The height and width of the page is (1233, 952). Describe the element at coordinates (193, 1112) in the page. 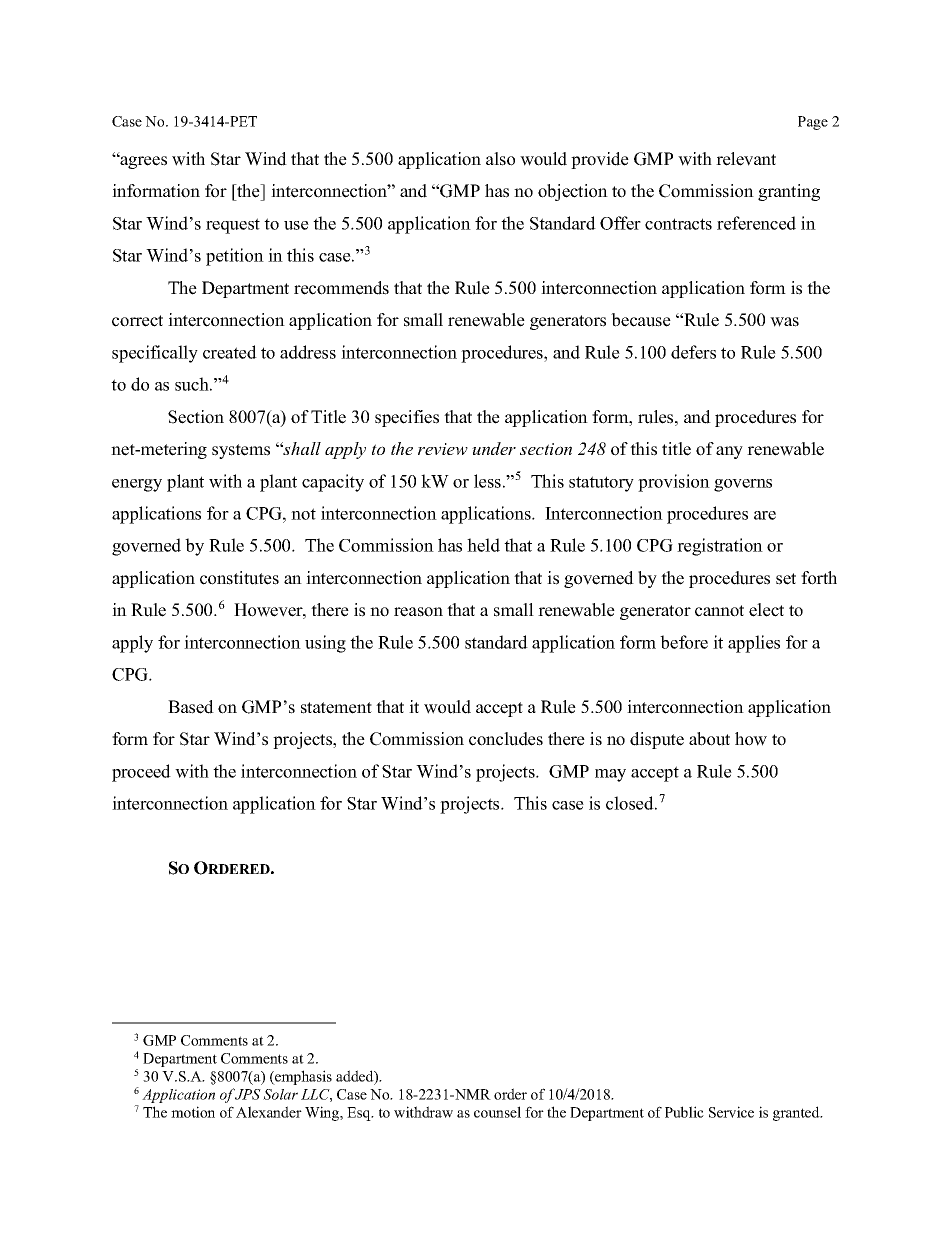

I see `motion` at that location.
